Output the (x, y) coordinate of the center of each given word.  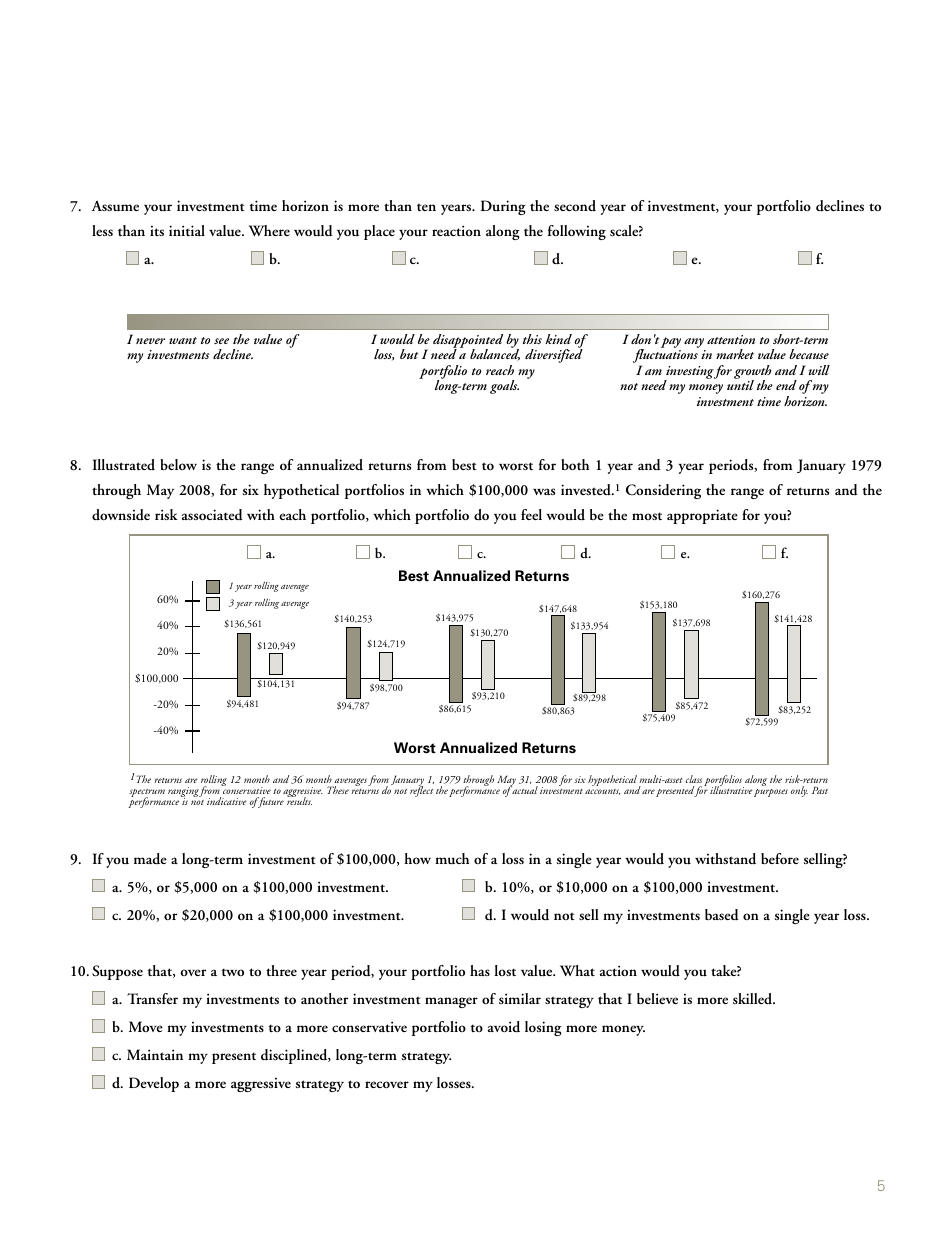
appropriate (702, 516)
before (780, 858)
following (577, 232)
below (178, 464)
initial (187, 230)
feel (531, 514)
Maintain (155, 1054)
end (786, 385)
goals (504, 387)
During (503, 207)
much (452, 858)
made (150, 858)
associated (212, 514)
